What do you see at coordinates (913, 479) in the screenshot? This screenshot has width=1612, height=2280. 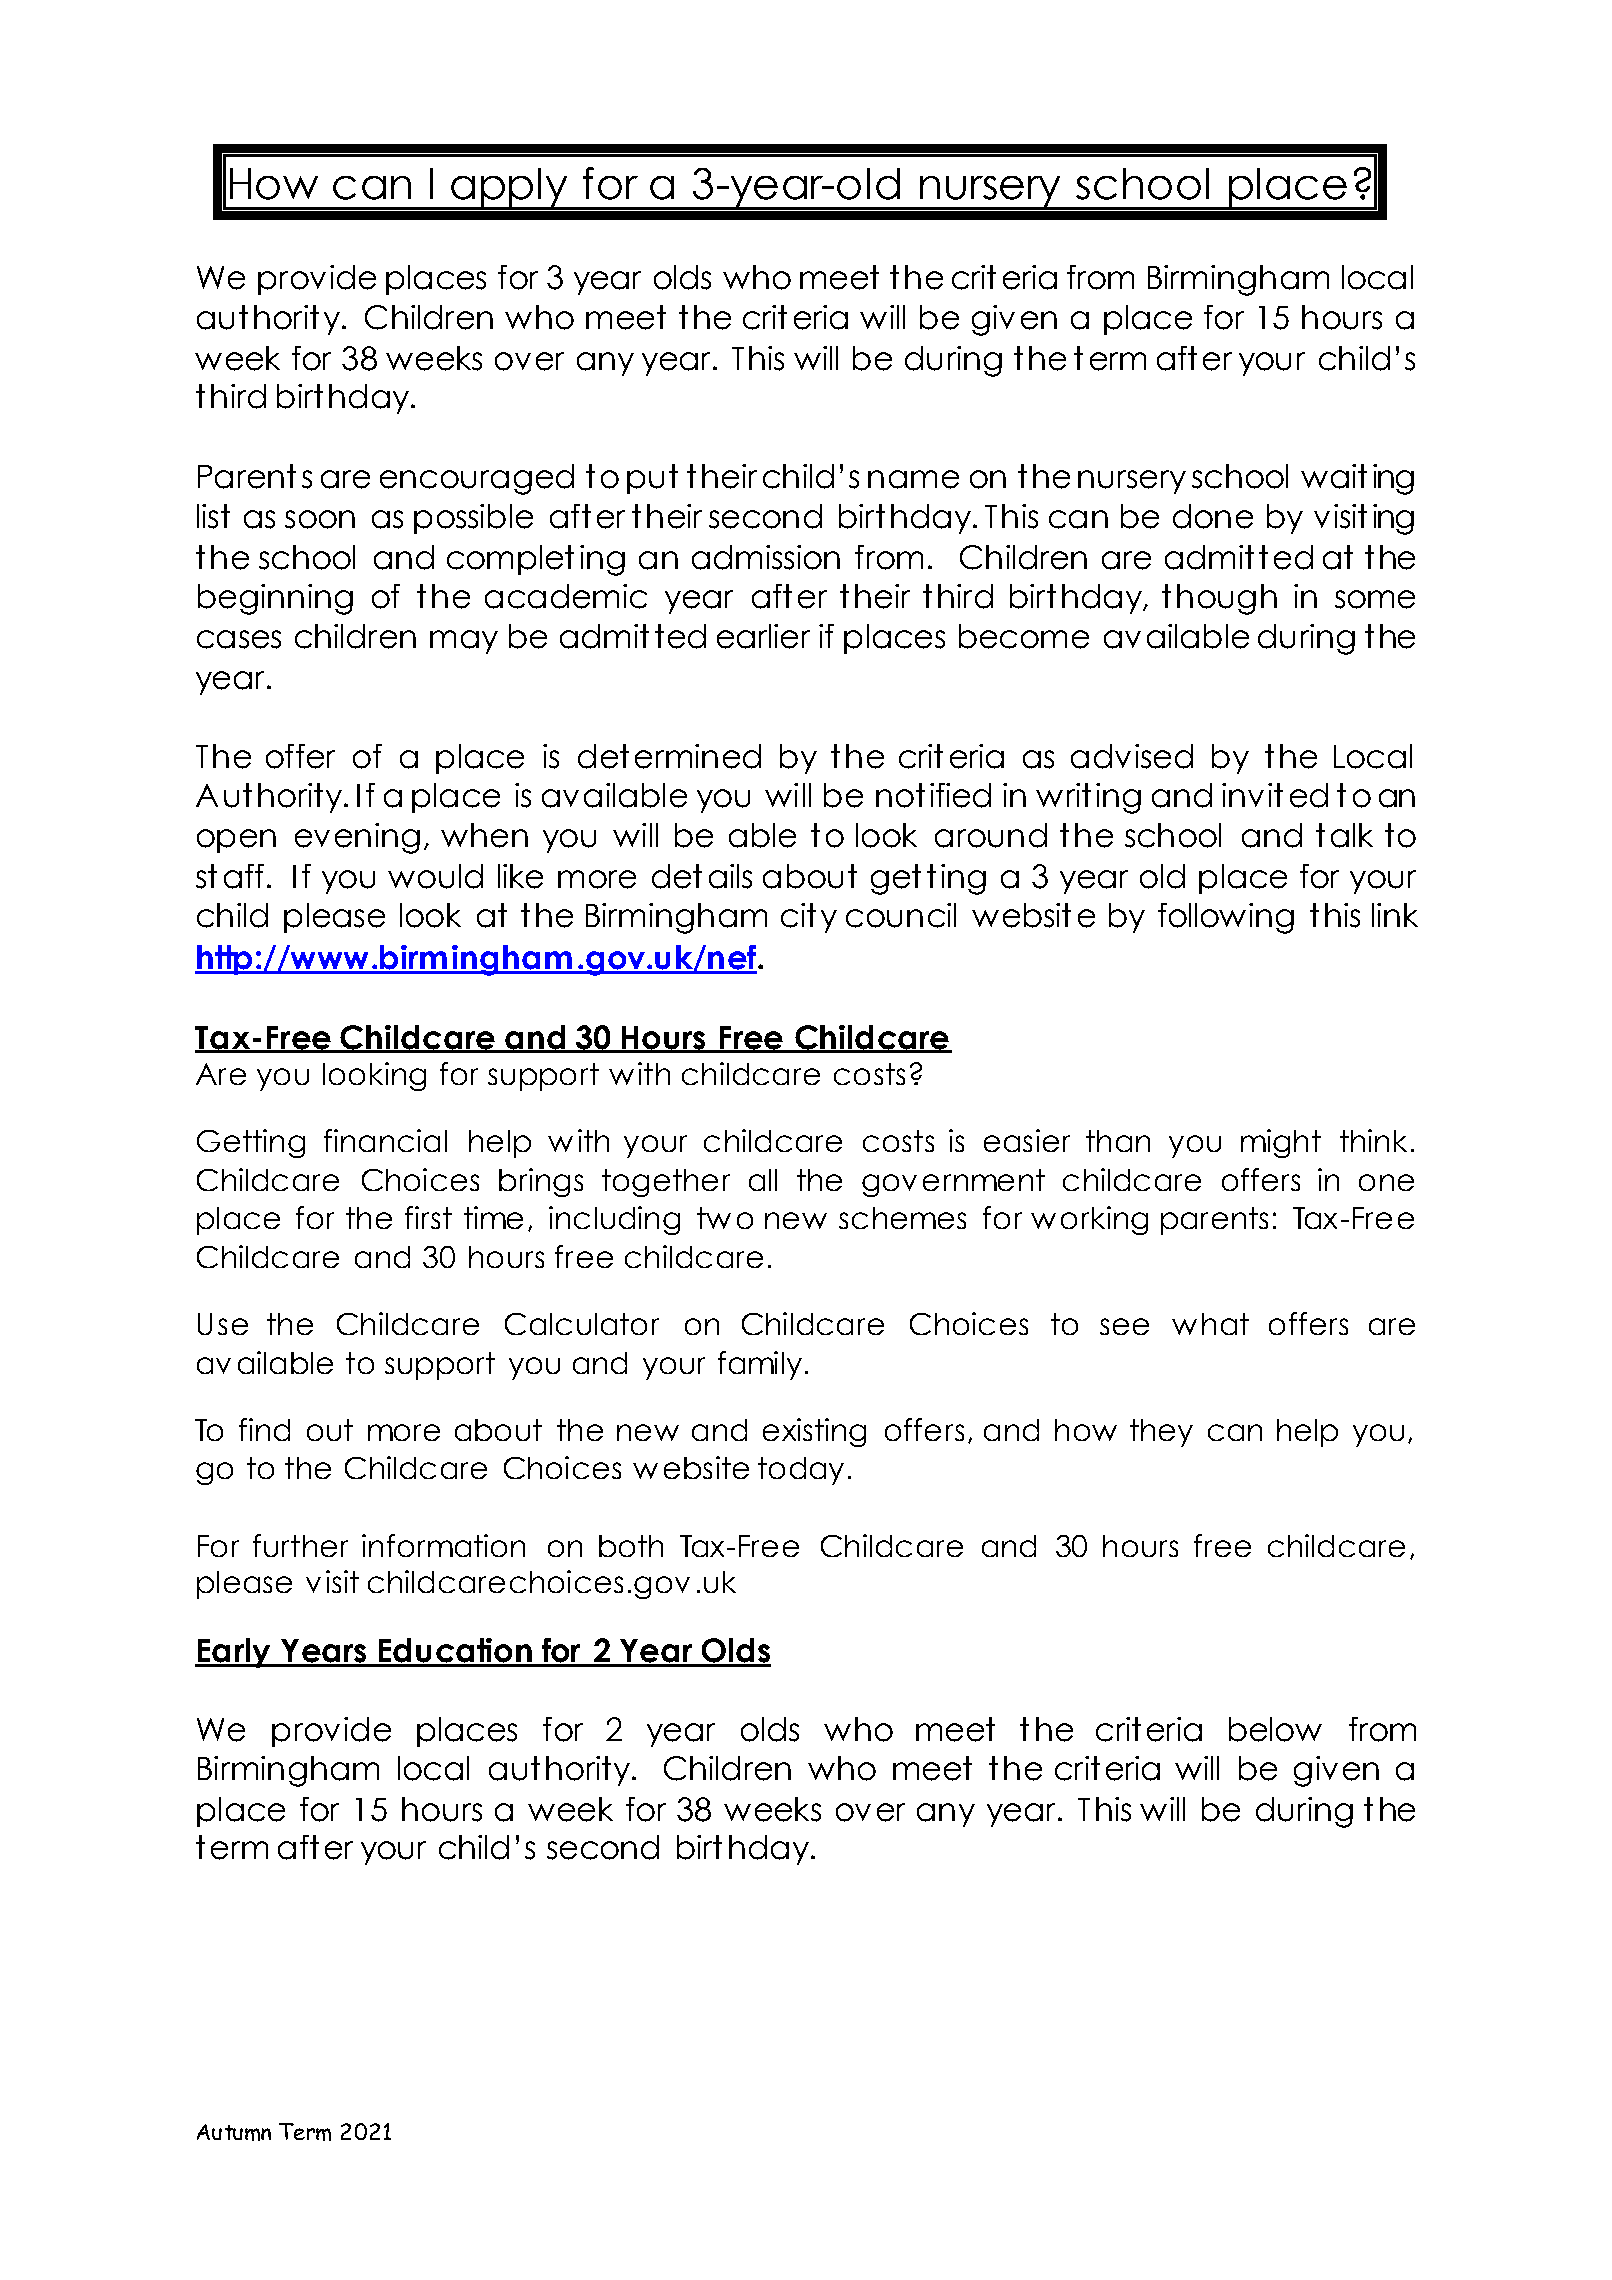 I see `name` at bounding box center [913, 479].
